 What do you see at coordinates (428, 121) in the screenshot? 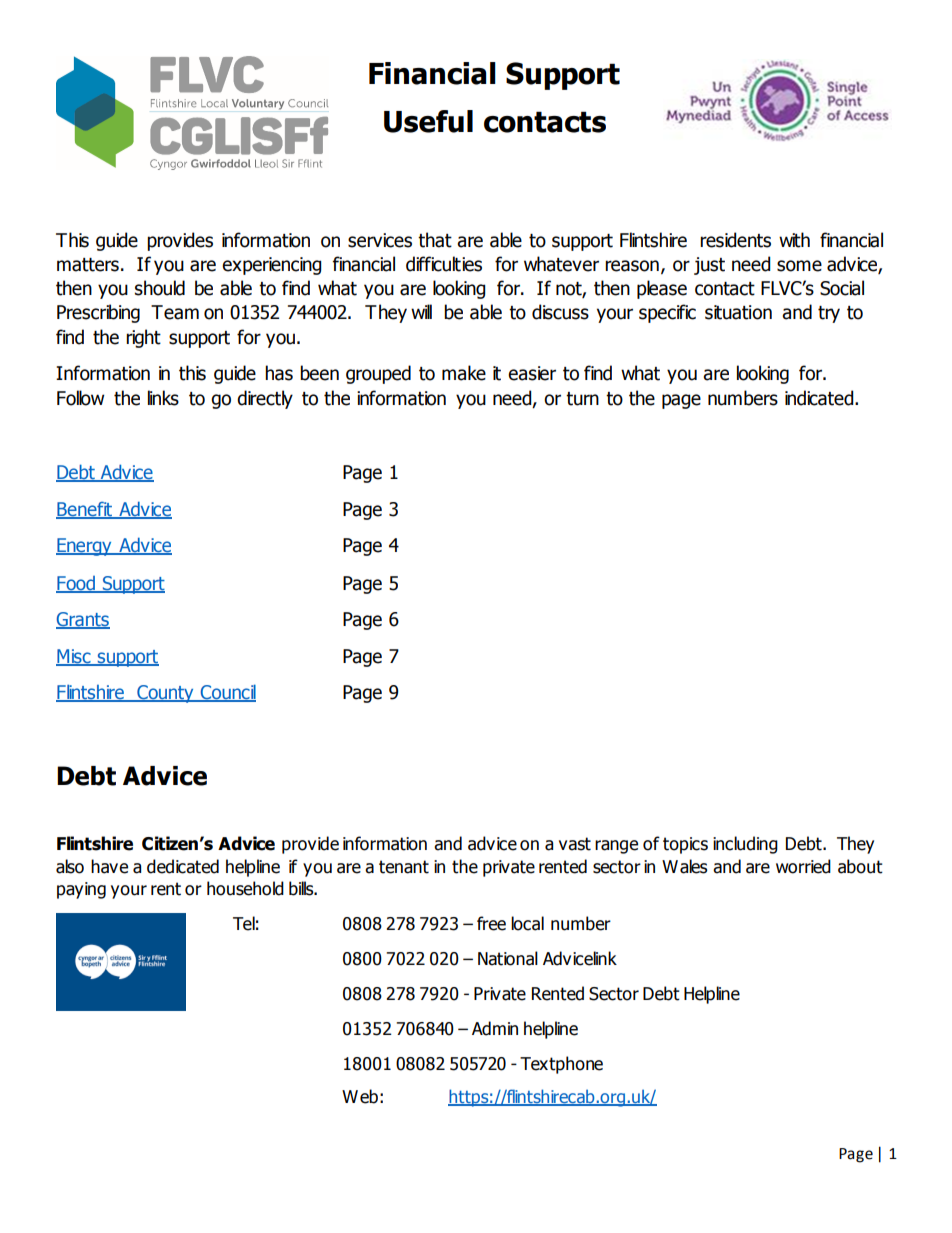
I see `Useful` at bounding box center [428, 121].
